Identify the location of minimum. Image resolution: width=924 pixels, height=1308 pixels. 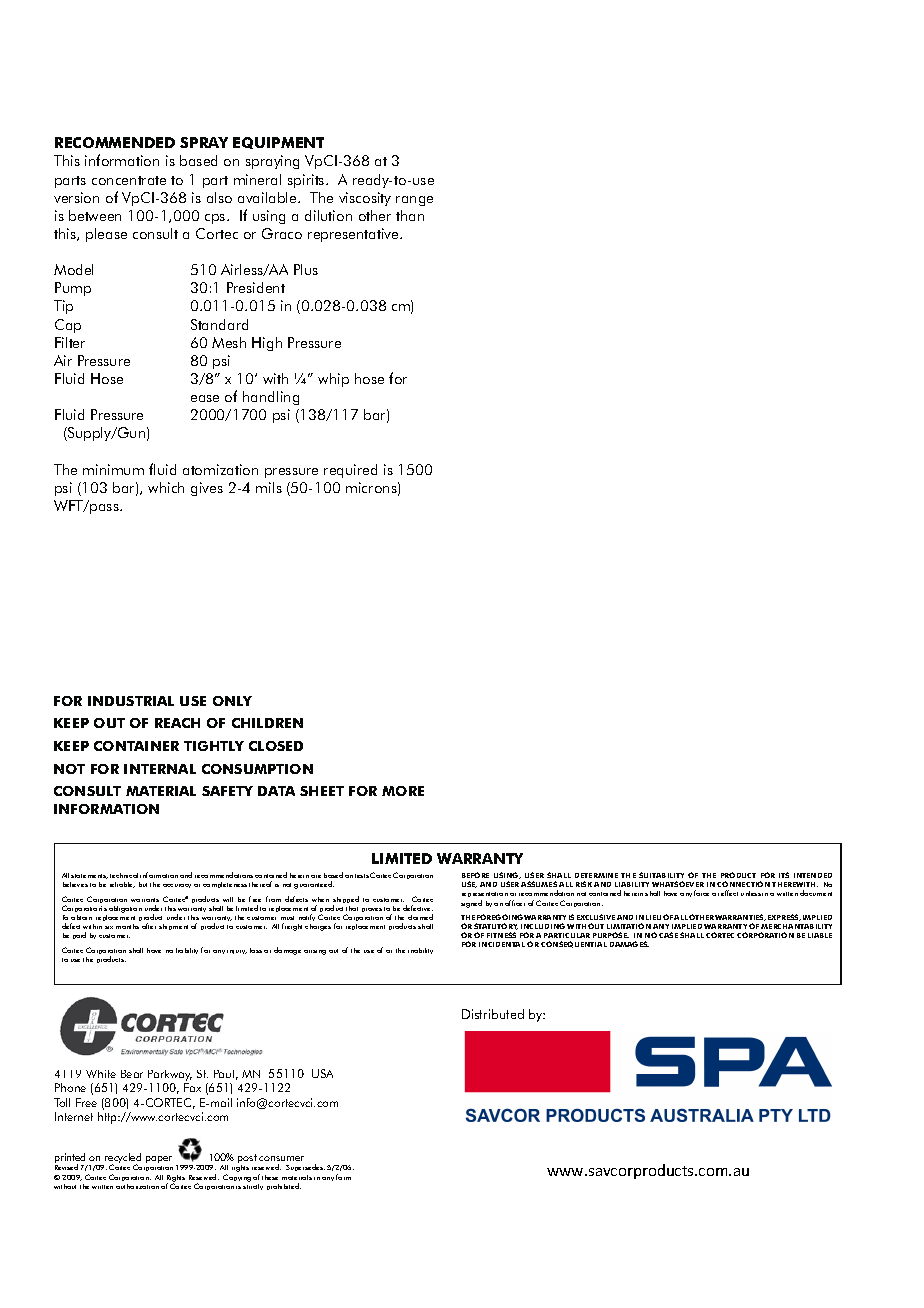
(113, 469).
